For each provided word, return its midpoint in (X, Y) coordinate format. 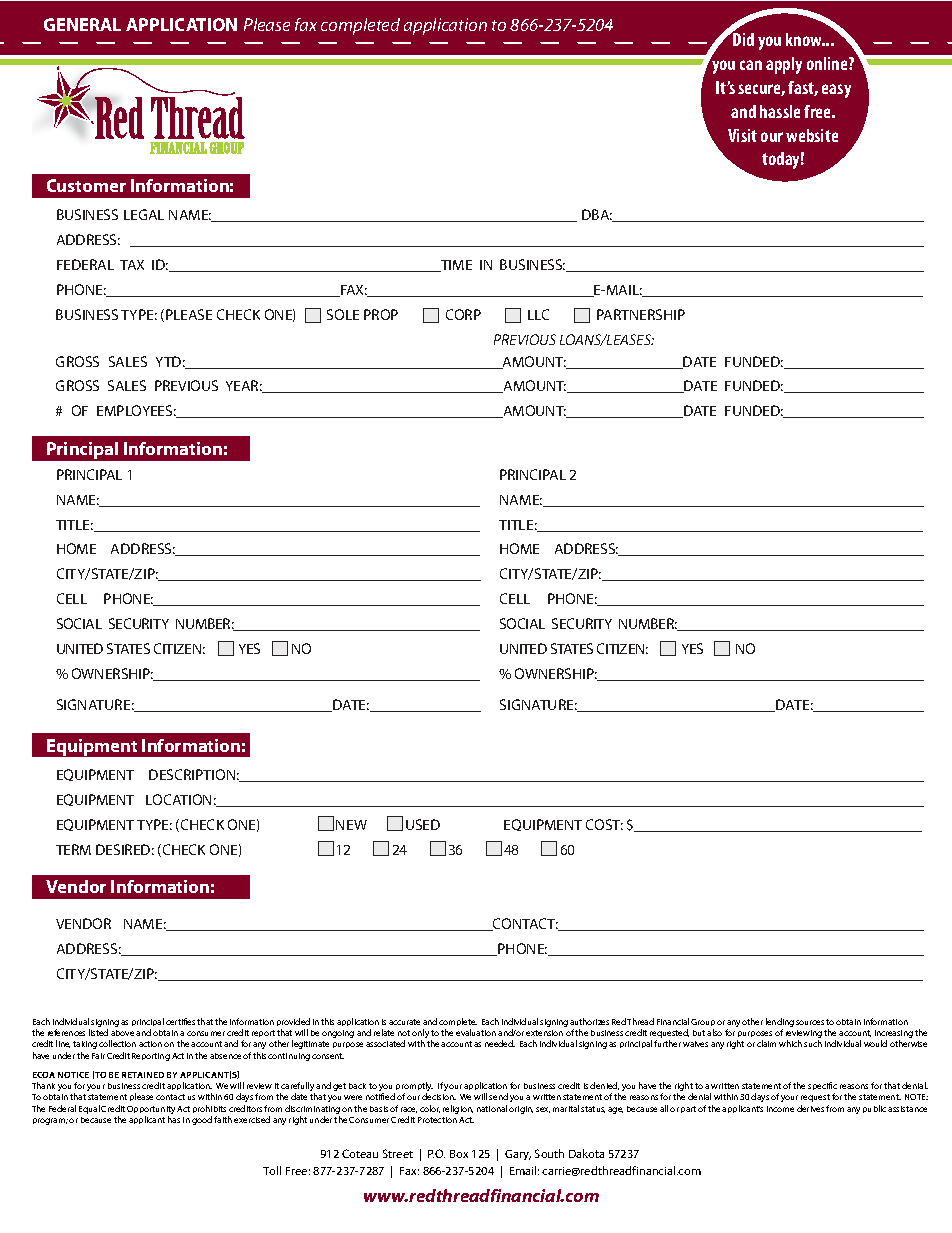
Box (459, 1154)
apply (784, 65)
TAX (132, 265)
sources (810, 1022)
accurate (404, 1022)
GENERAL (82, 24)
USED (423, 824)
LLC (538, 314)
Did (742, 38)
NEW (351, 825)
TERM (73, 849)
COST (604, 824)
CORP (463, 314)
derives (810, 1108)
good (202, 1120)
